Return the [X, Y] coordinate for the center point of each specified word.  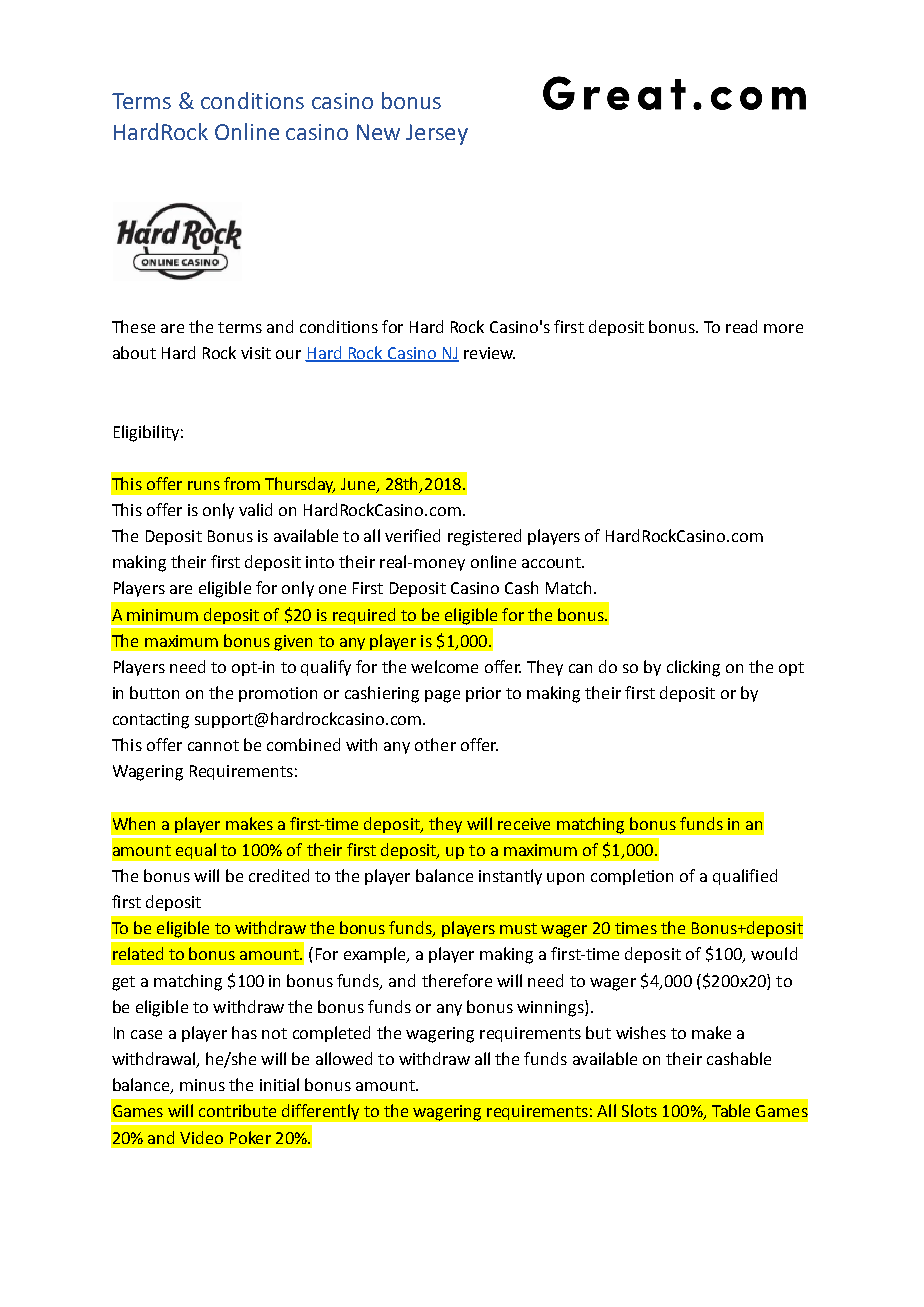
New [378, 132]
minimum [162, 615]
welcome [444, 666]
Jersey [437, 134]
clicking [693, 668]
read [741, 326]
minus [202, 1085]
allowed [344, 1058]
